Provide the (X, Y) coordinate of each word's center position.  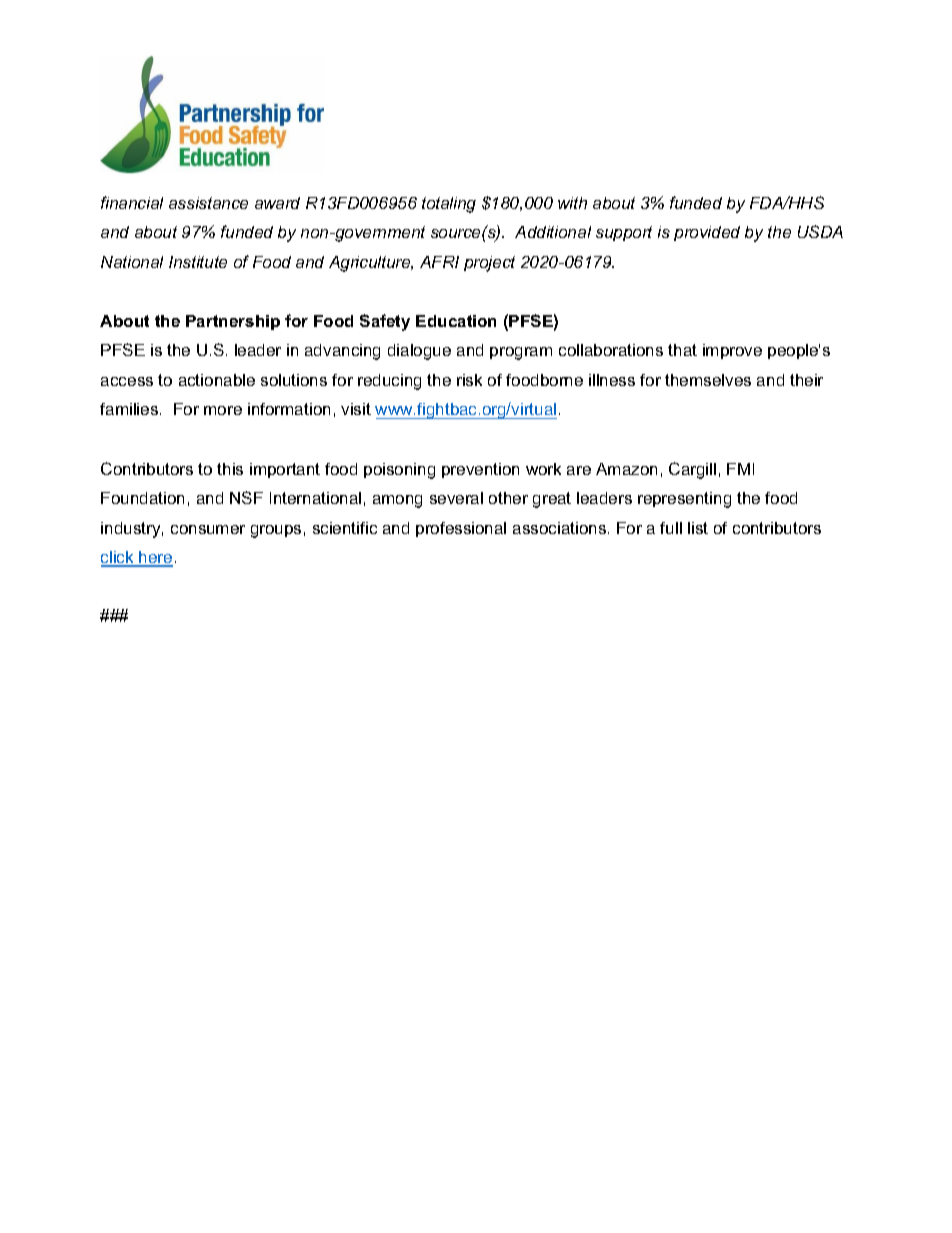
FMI (740, 469)
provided (707, 233)
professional (461, 529)
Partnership (233, 322)
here (155, 558)
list (698, 528)
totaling (449, 205)
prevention (480, 470)
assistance (208, 203)
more (223, 410)
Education (456, 321)
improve (732, 351)
